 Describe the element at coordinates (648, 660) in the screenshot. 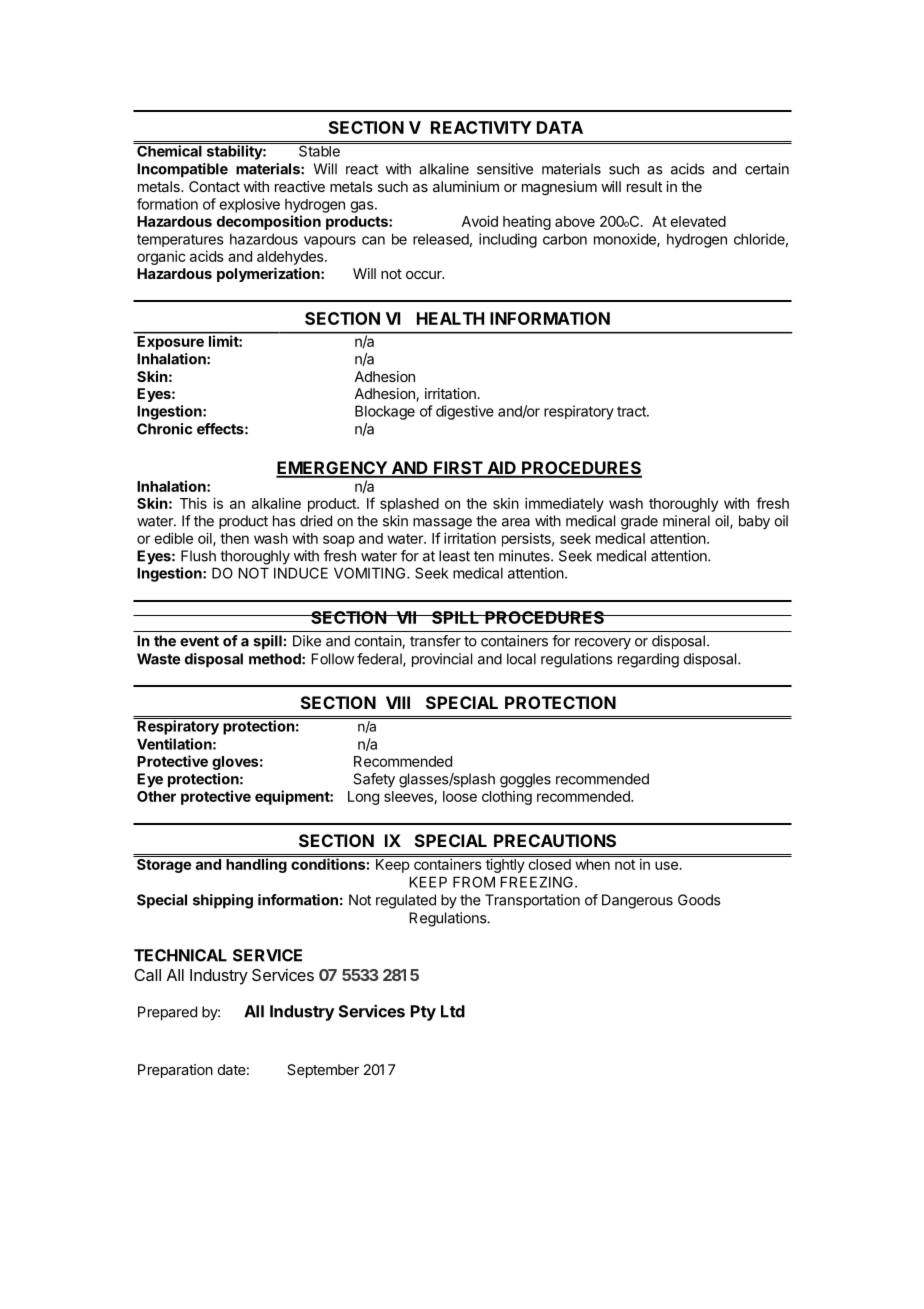

I see `regarding` at that location.
